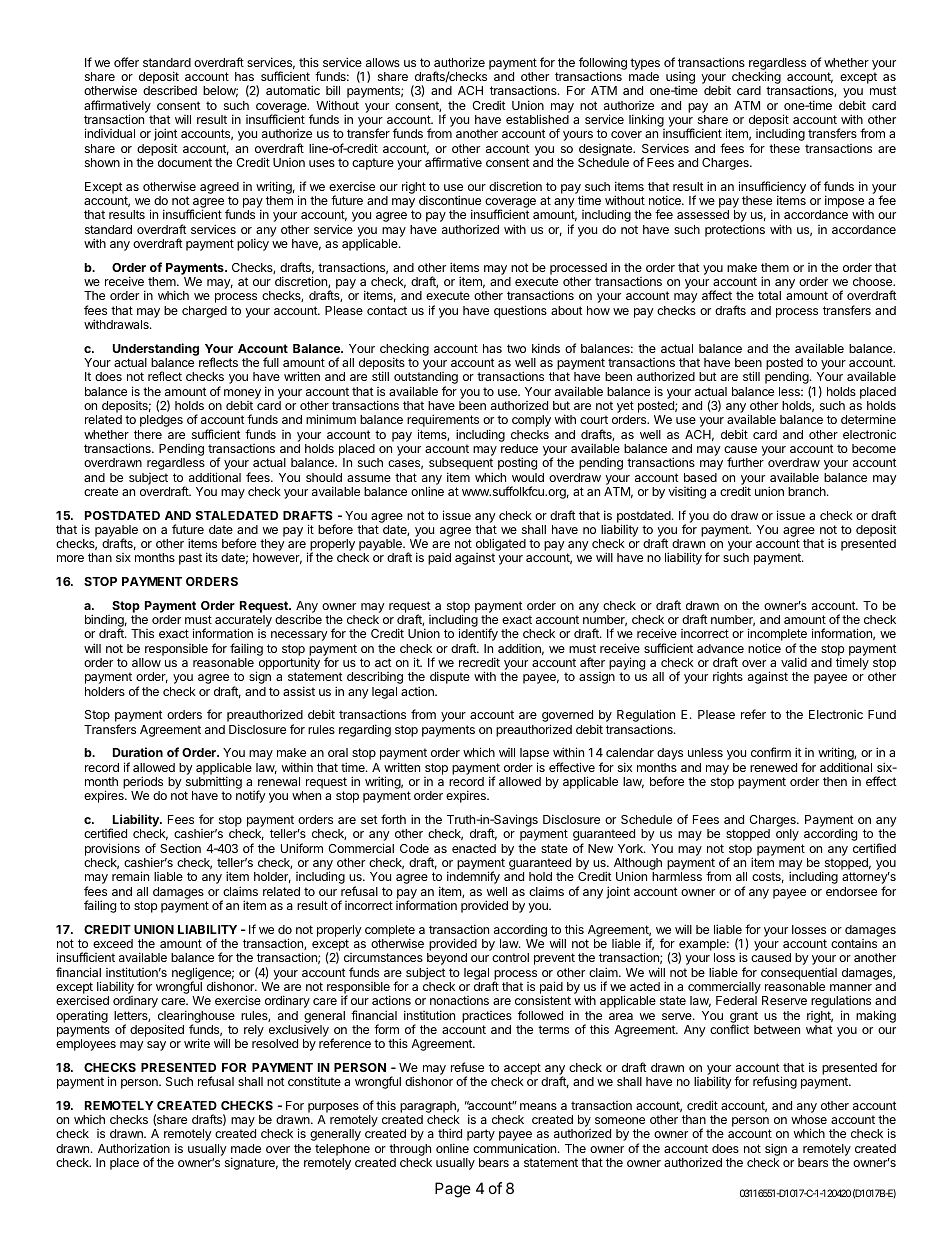 The width and height of the screenshot is (952, 1233). Describe the element at coordinates (481, 1135) in the screenshot. I see `party` at that location.
